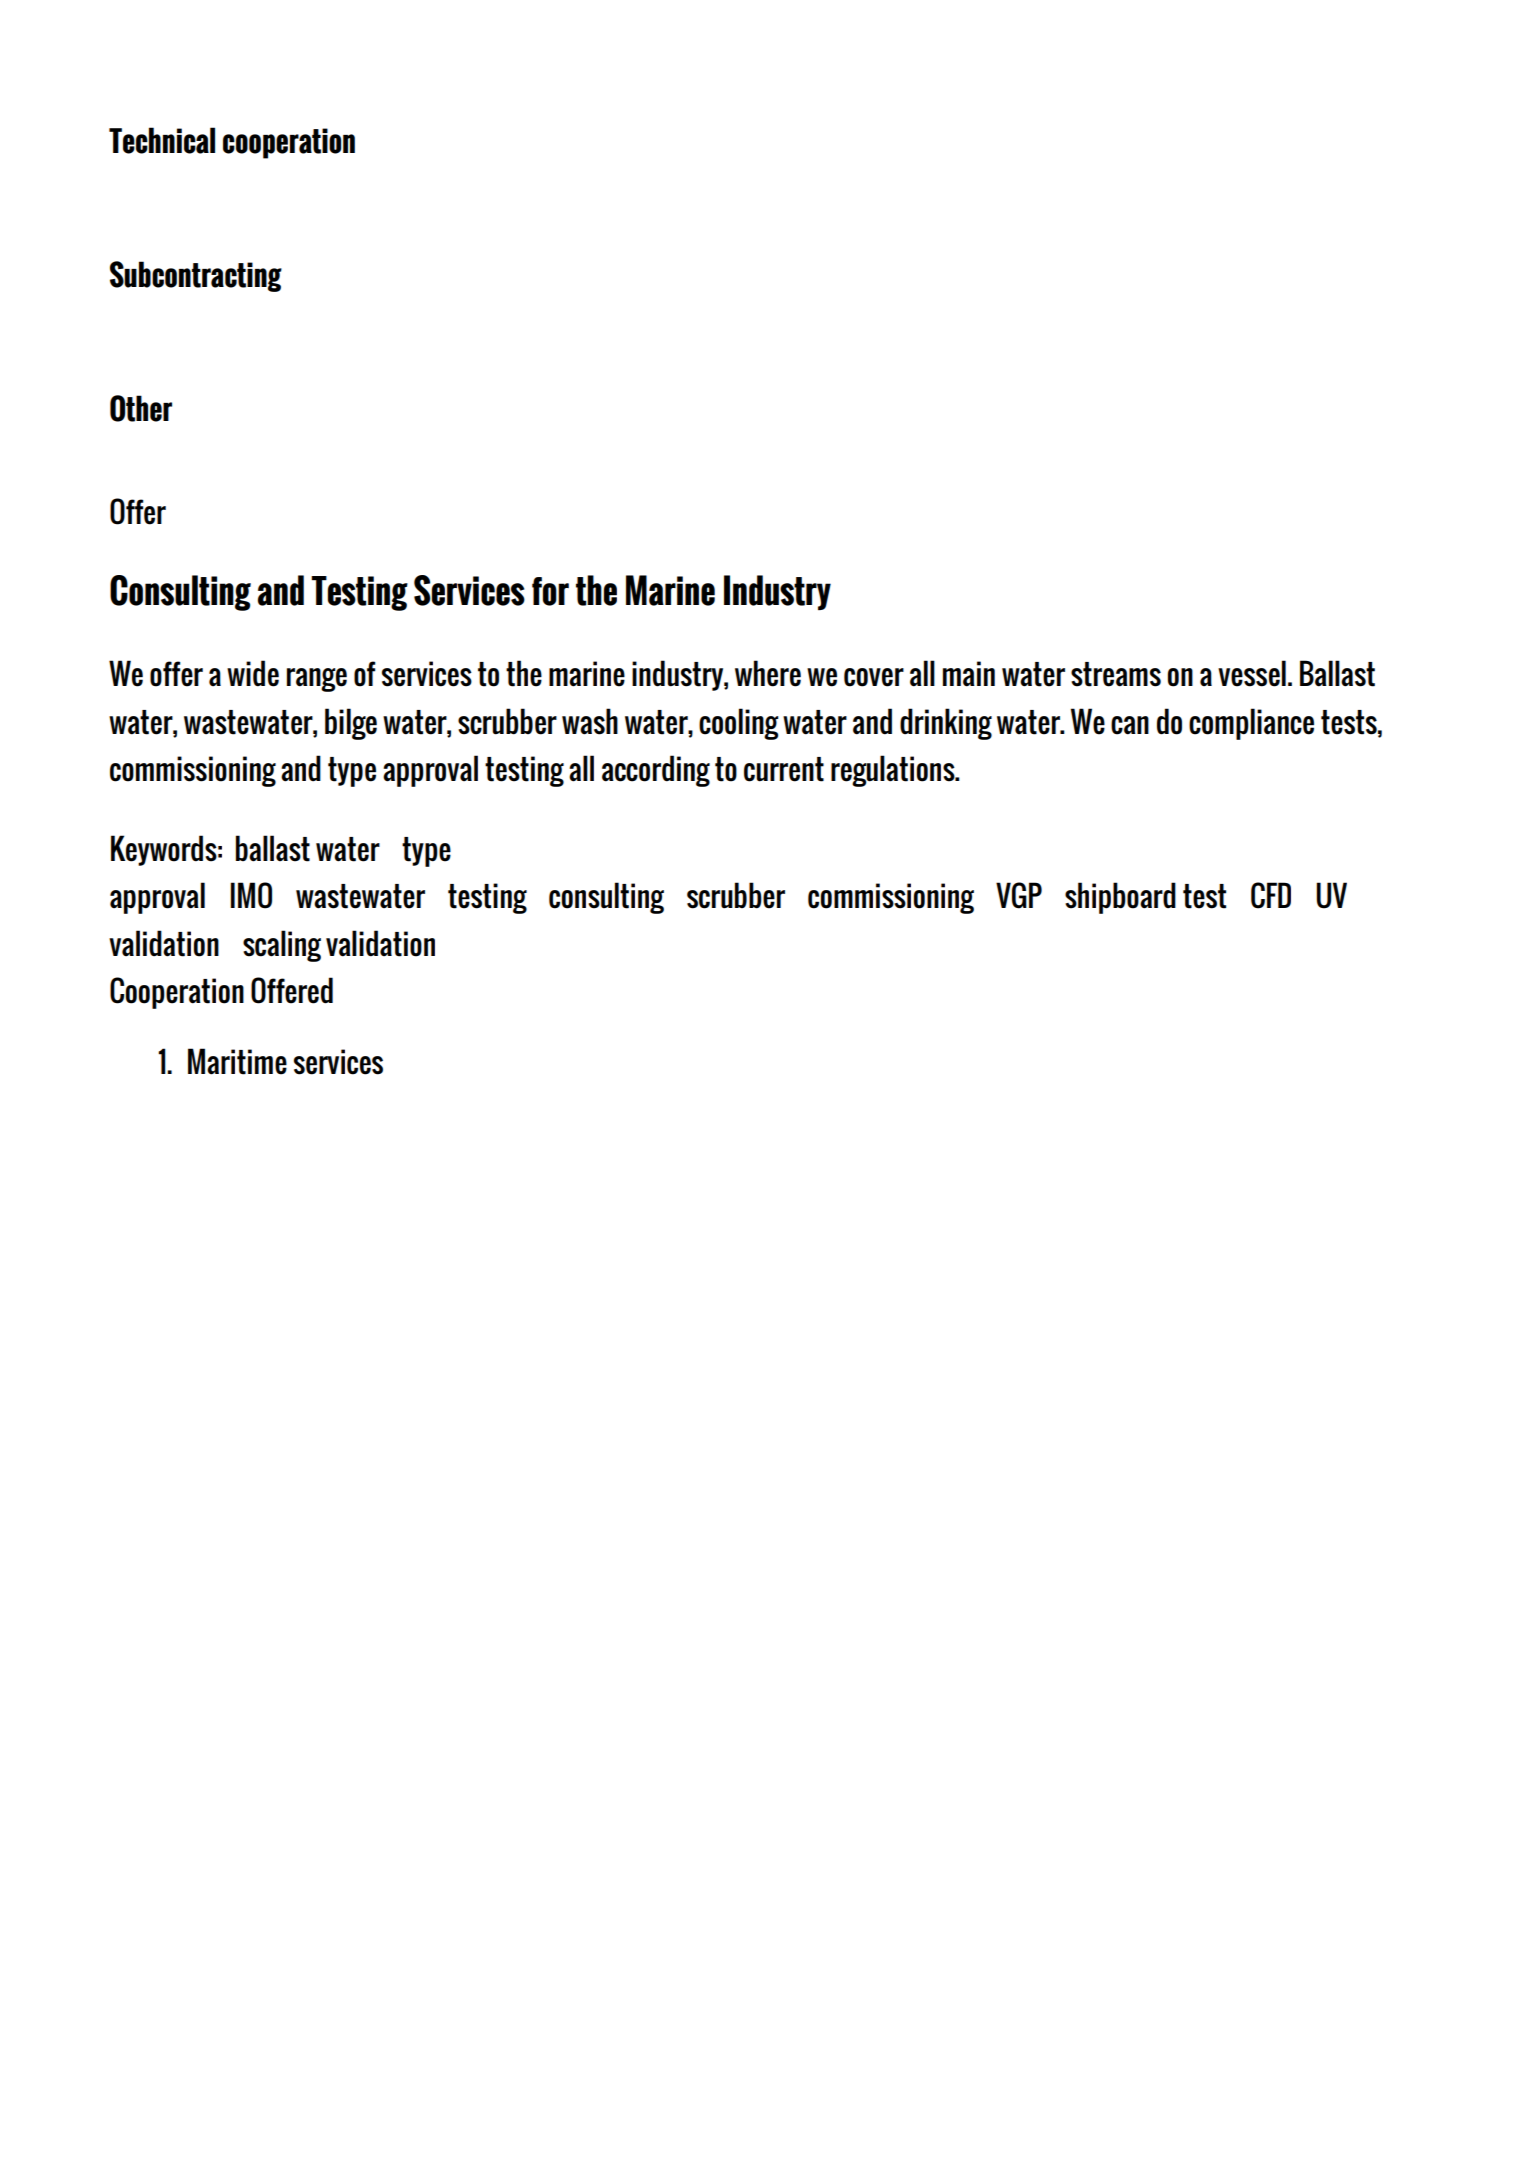 This screenshot has width=1532, height=2166. What do you see at coordinates (1130, 725) in the screenshot?
I see `can` at bounding box center [1130, 725].
